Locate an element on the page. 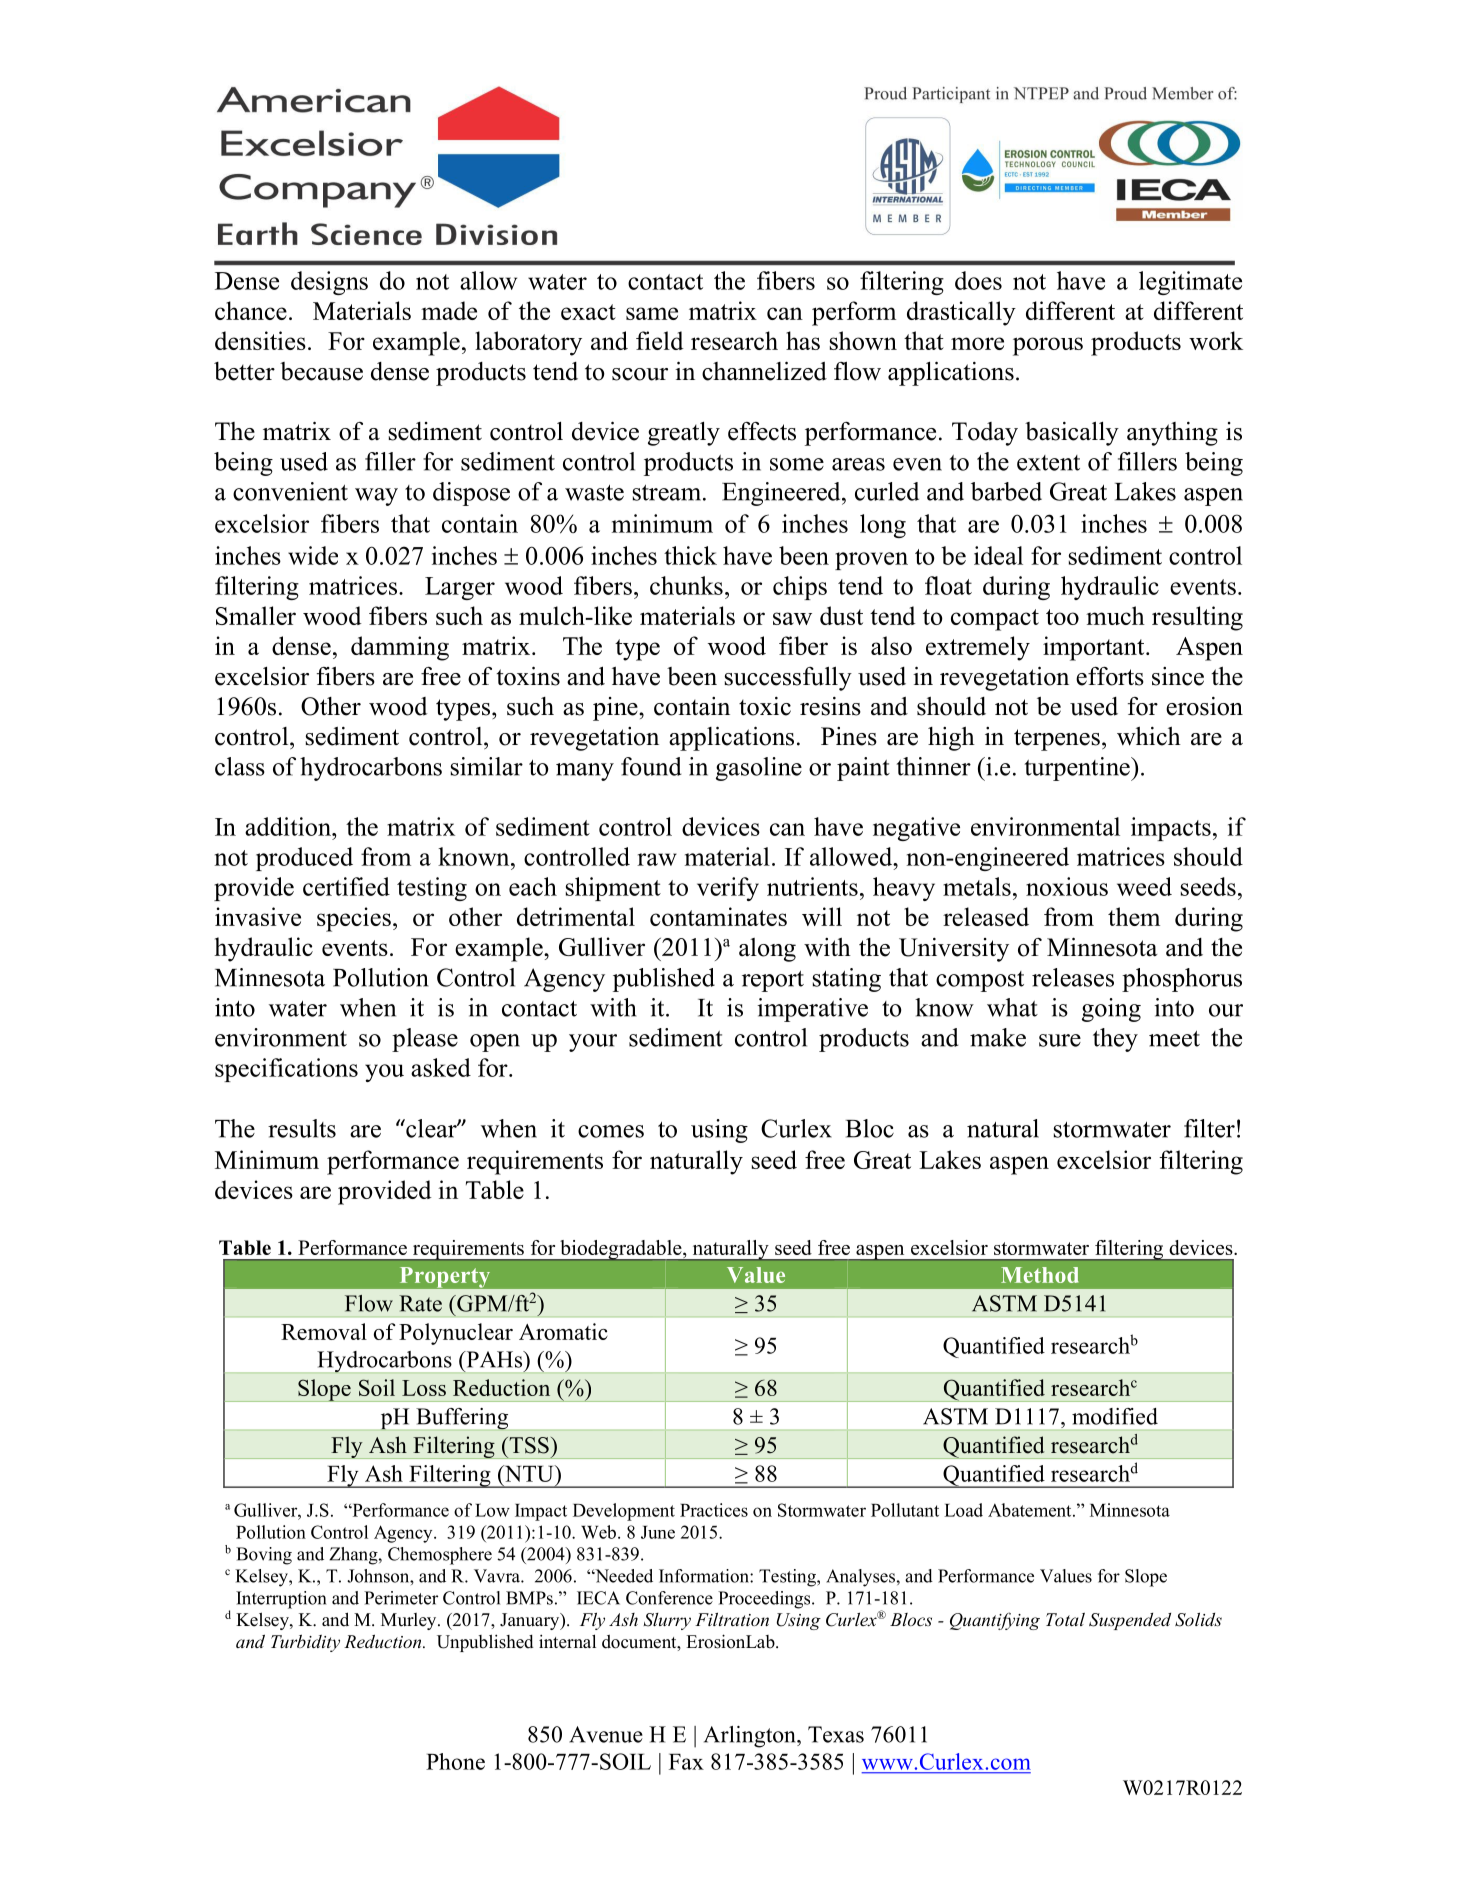 Image resolution: width=1457 pixels, height=1885 pixels. report is located at coordinates (773, 981).
